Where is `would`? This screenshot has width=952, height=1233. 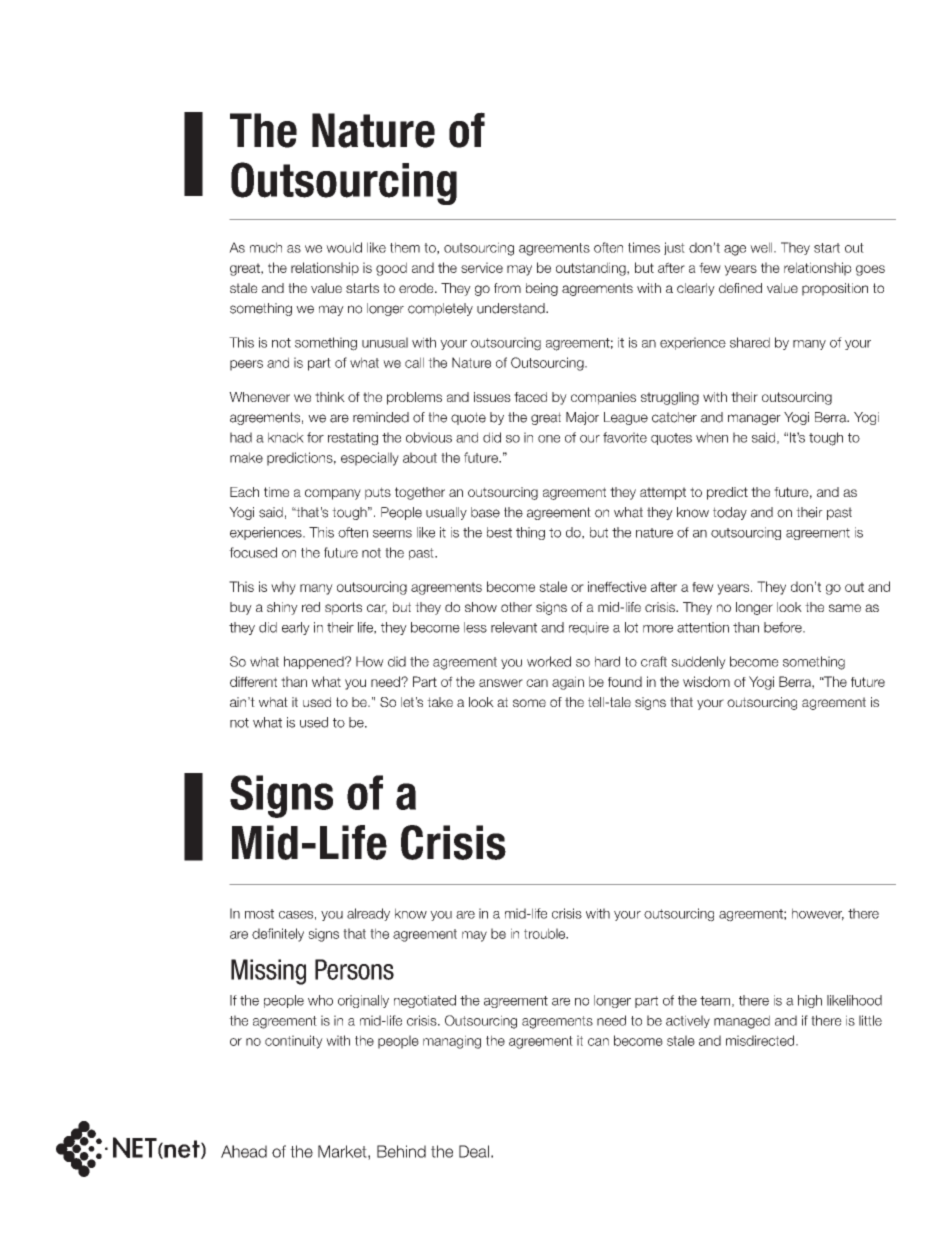 would is located at coordinates (344, 247).
